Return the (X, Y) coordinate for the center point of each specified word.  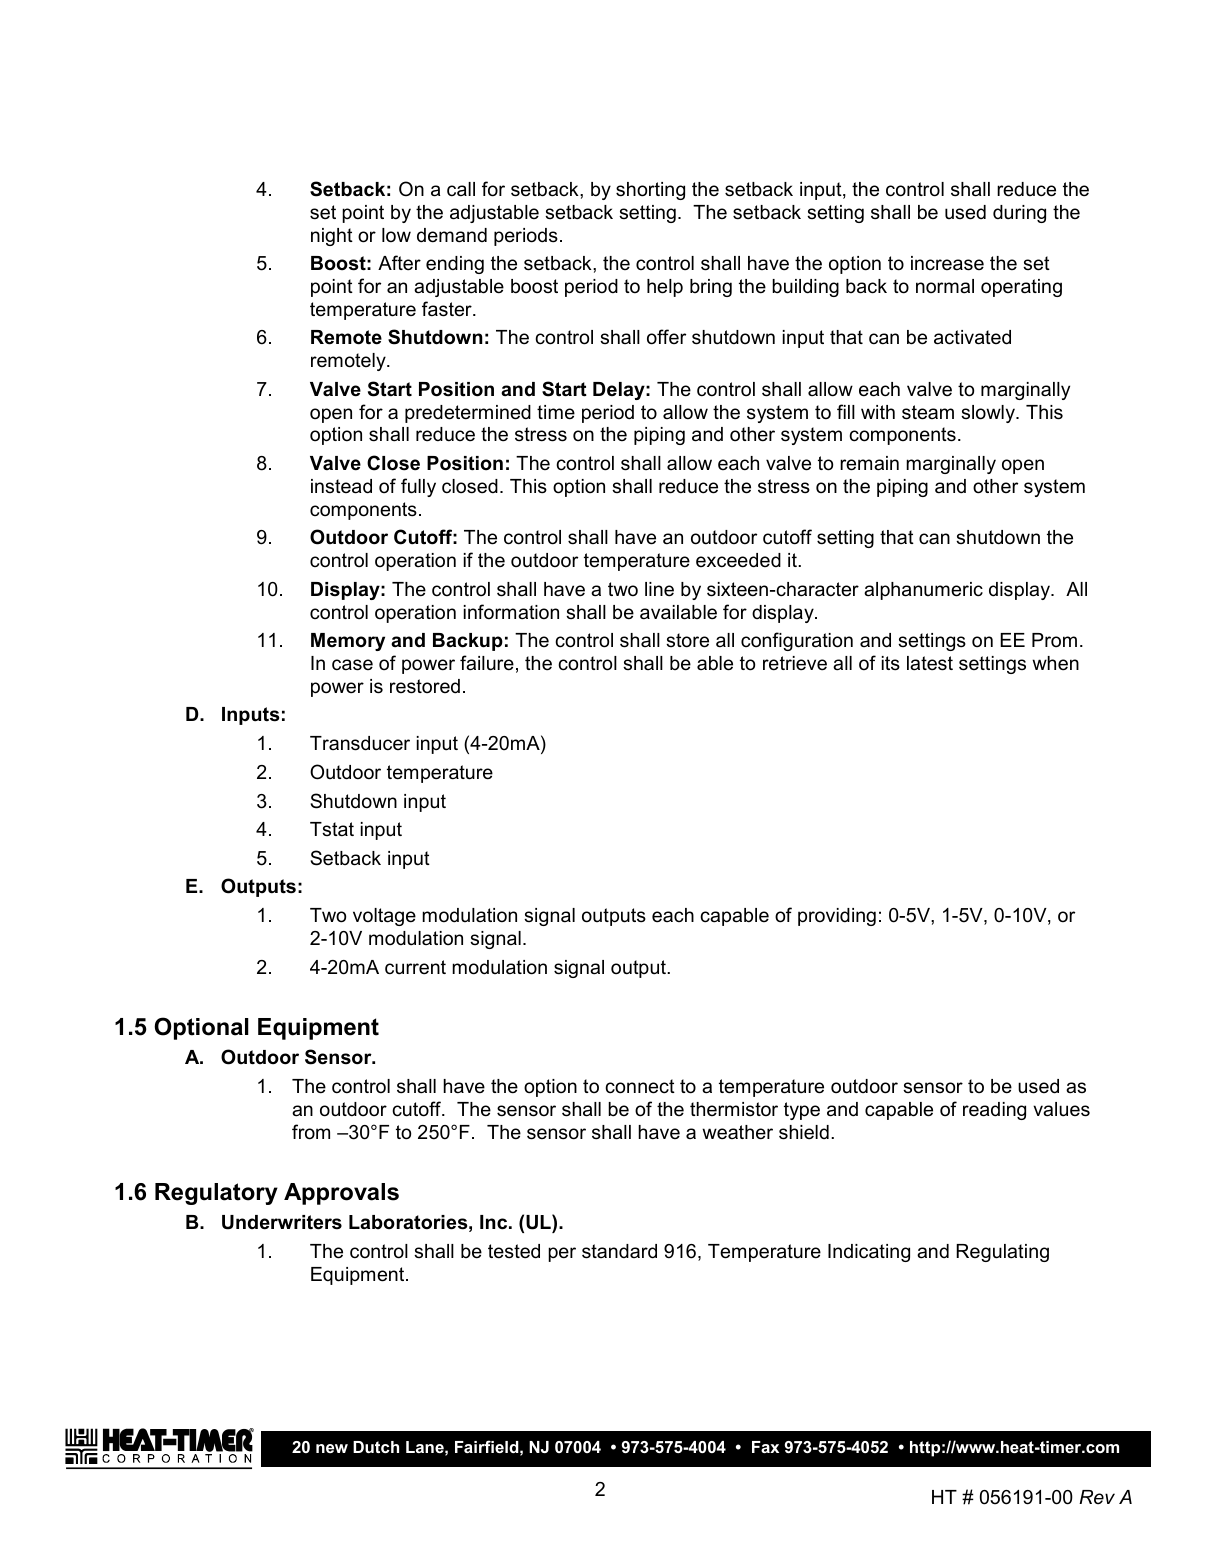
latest (930, 663)
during (1019, 214)
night (332, 237)
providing (837, 917)
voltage (384, 917)
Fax (765, 1447)
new (332, 1448)
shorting (650, 191)
